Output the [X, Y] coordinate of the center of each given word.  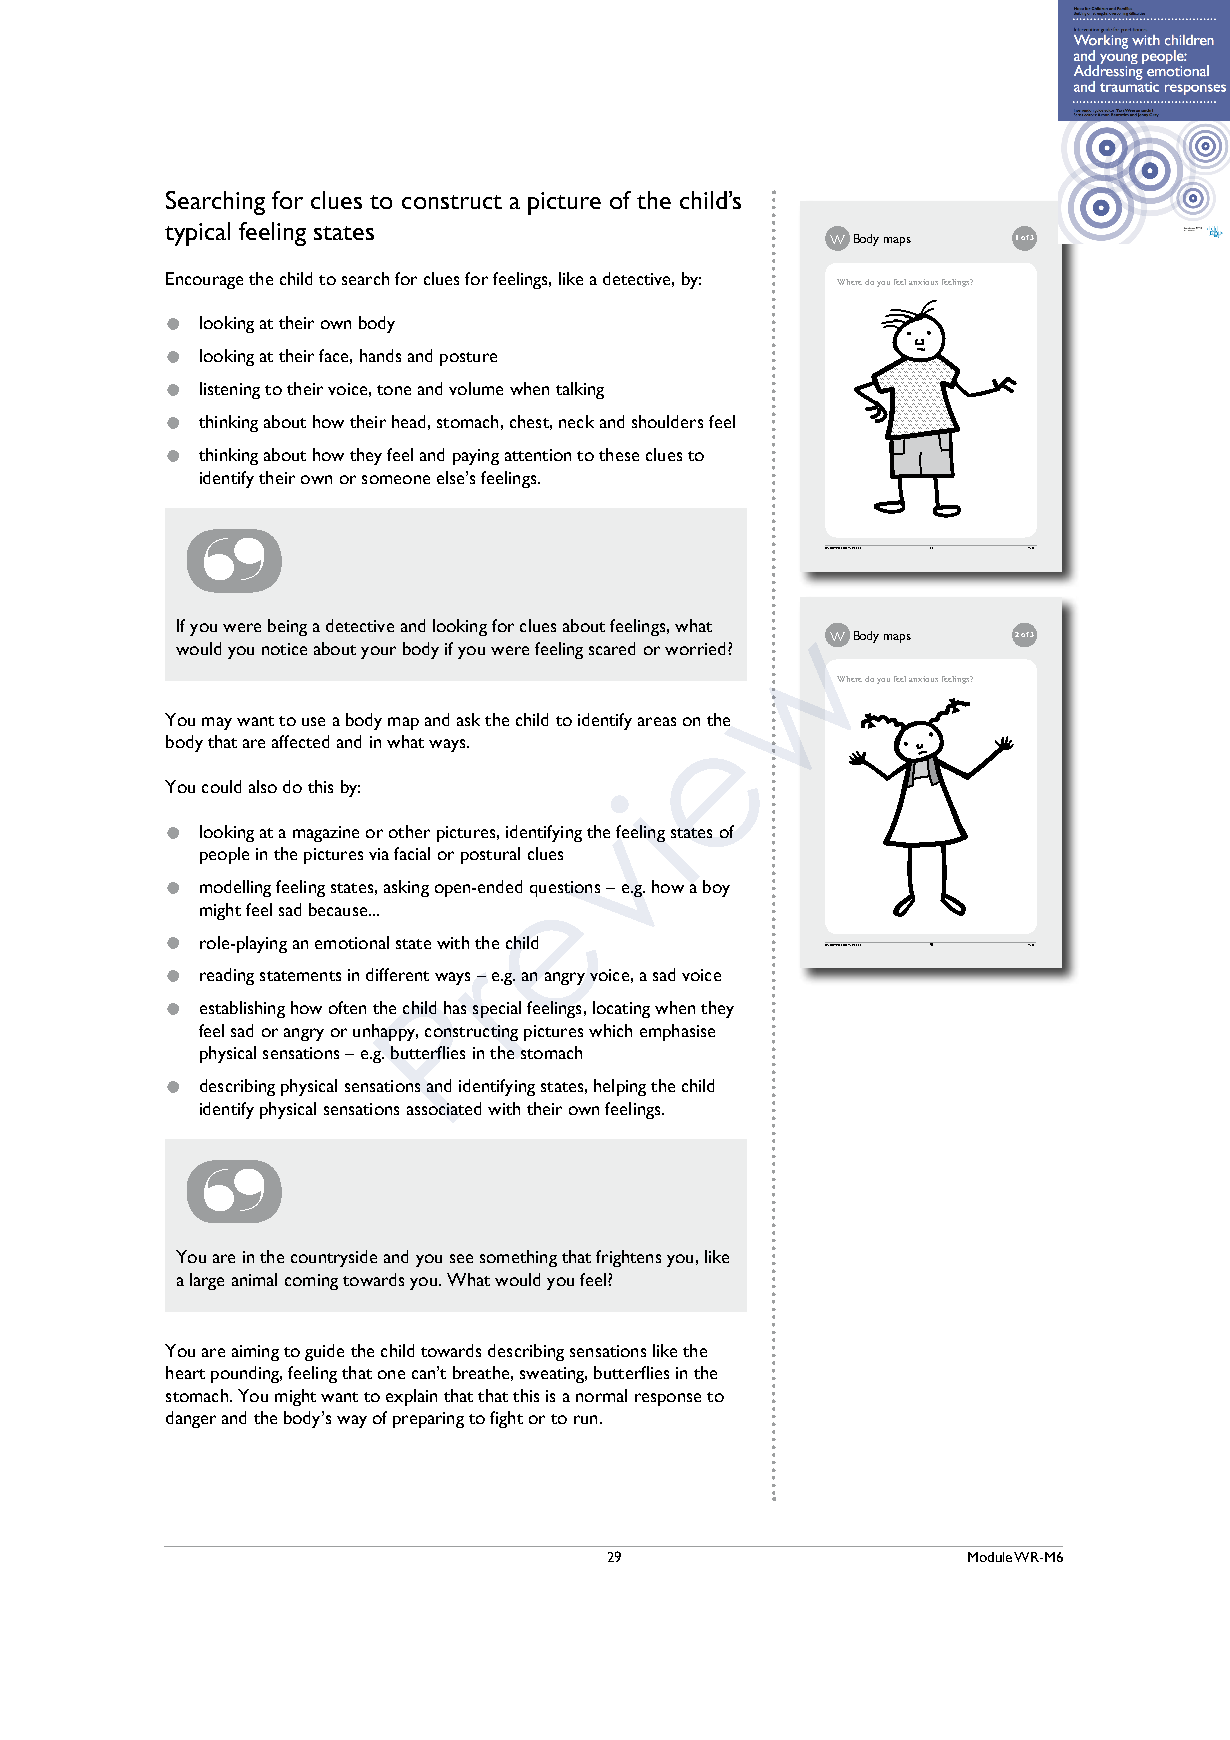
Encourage [204, 280]
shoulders [667, 421]
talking [580, 390]
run [585, 1419]
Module [990, 1557]
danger [191, 1419]
